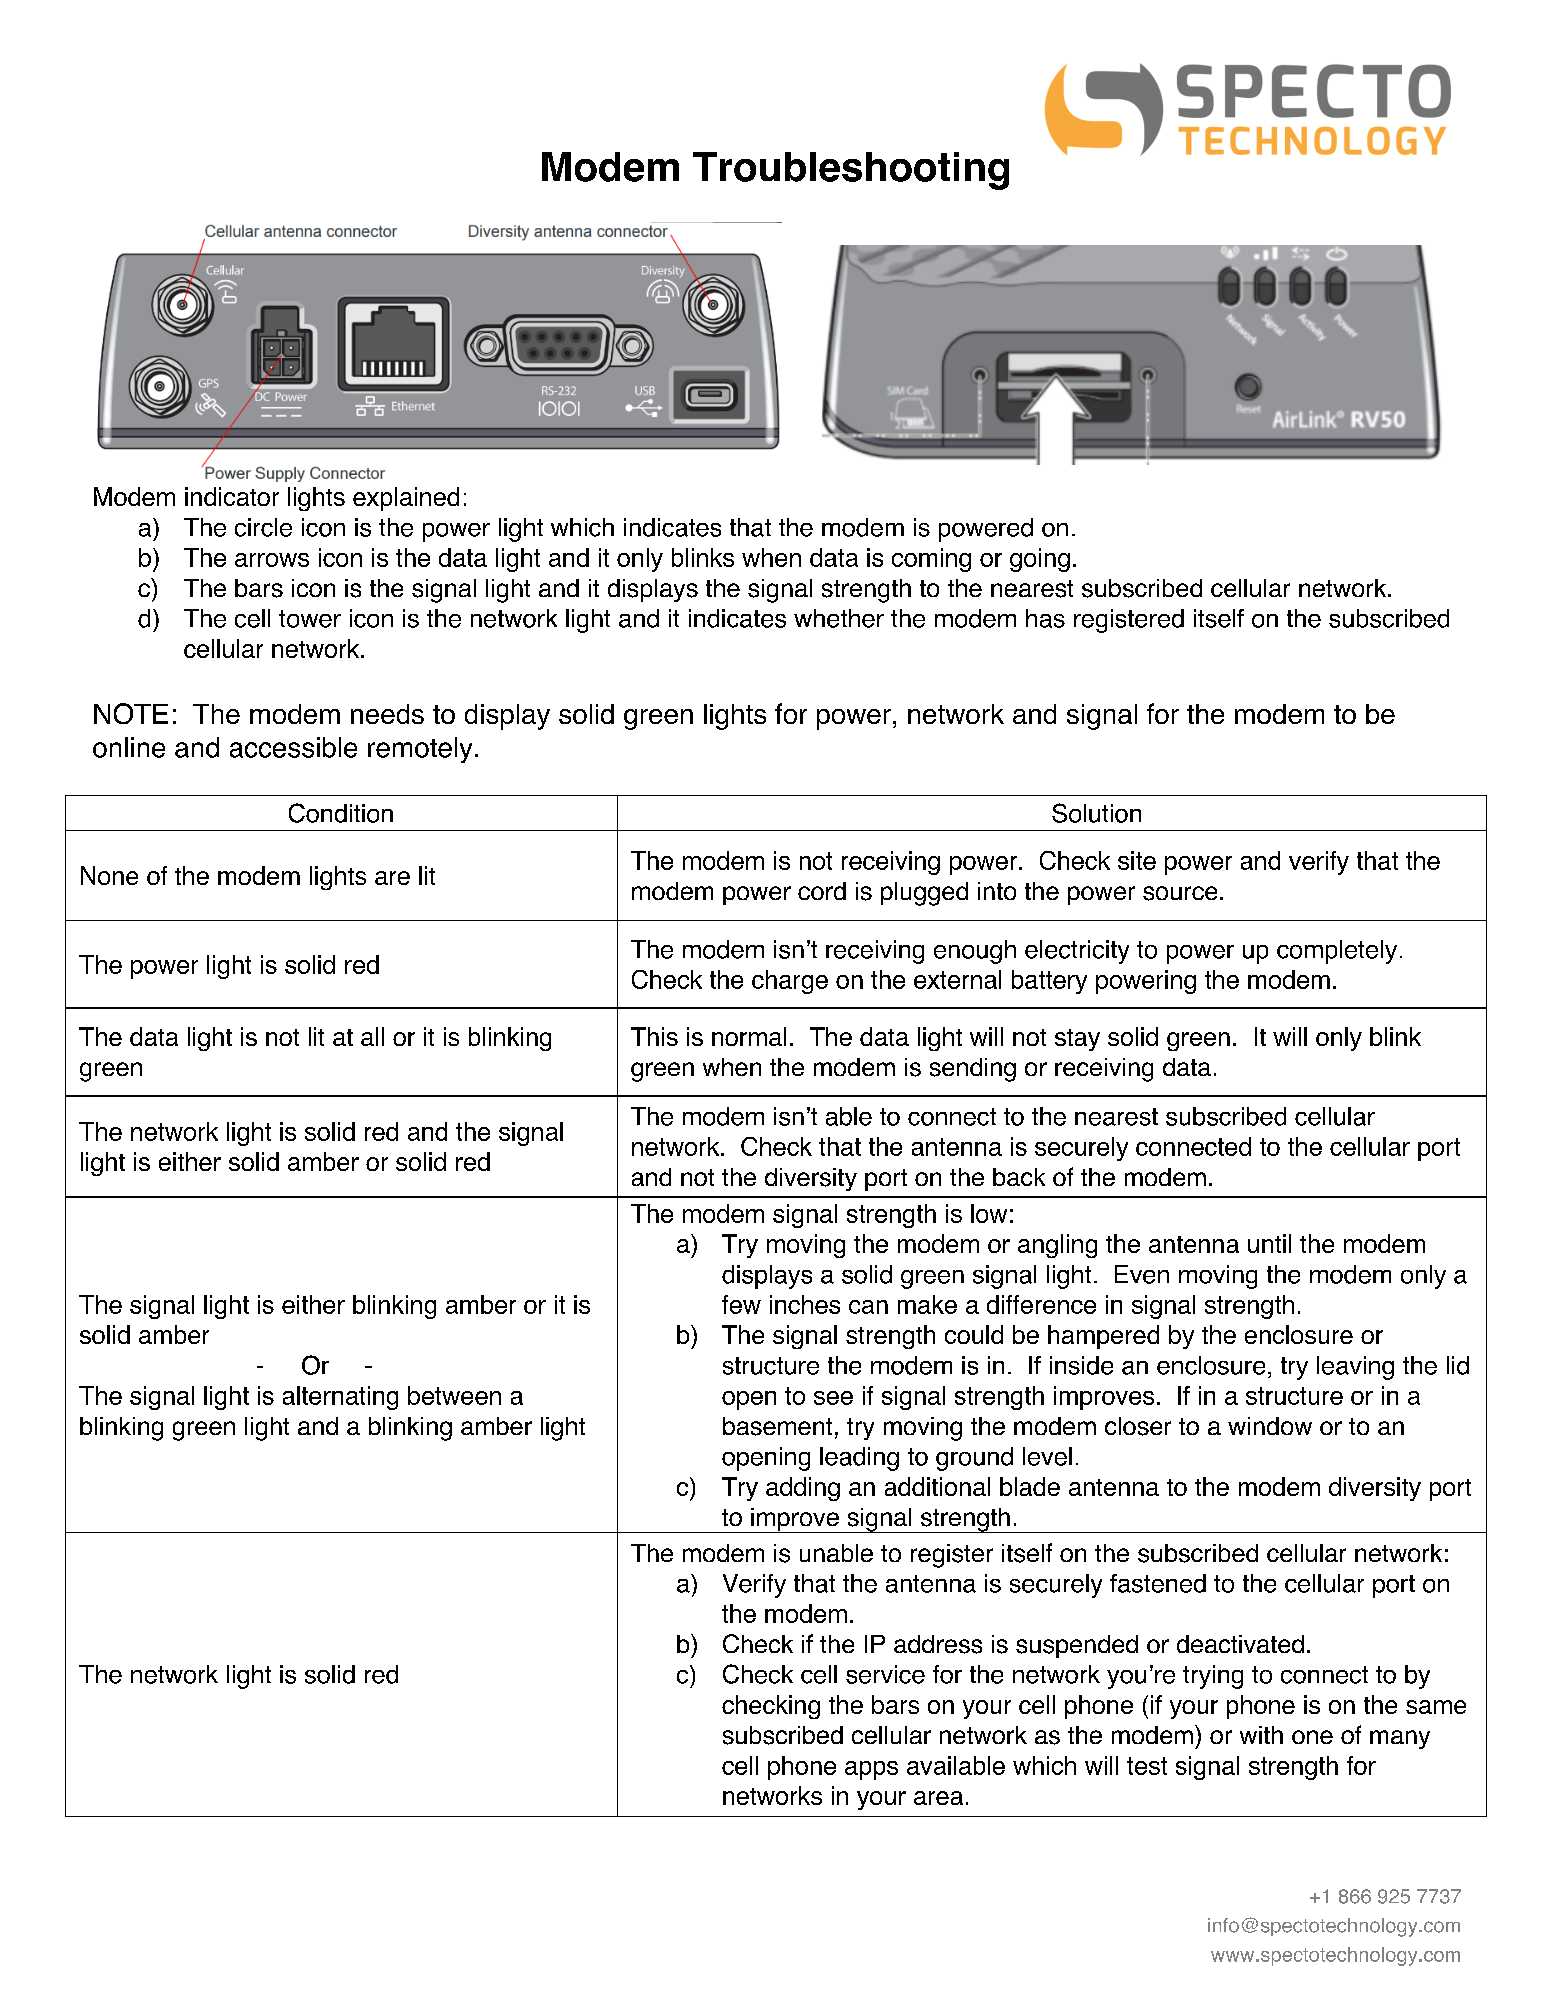 This page has height=2004, width=1549. Describe the element at coordinates (1261, 1735) in the page. I see `with` at that location.
